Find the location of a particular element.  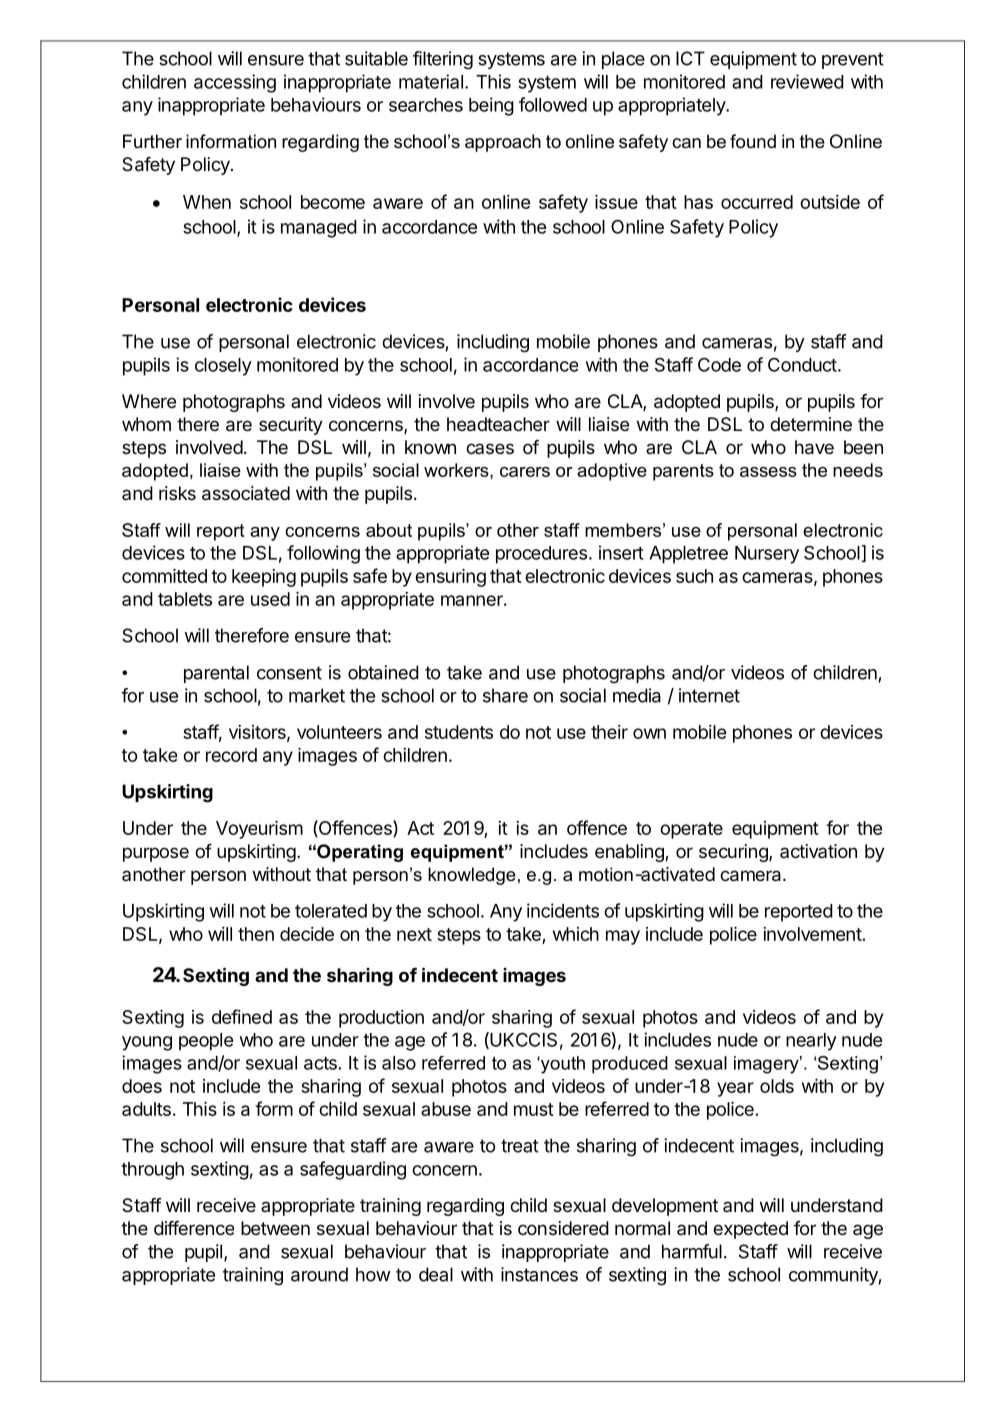

carers is located at coordinates (525, 472).
